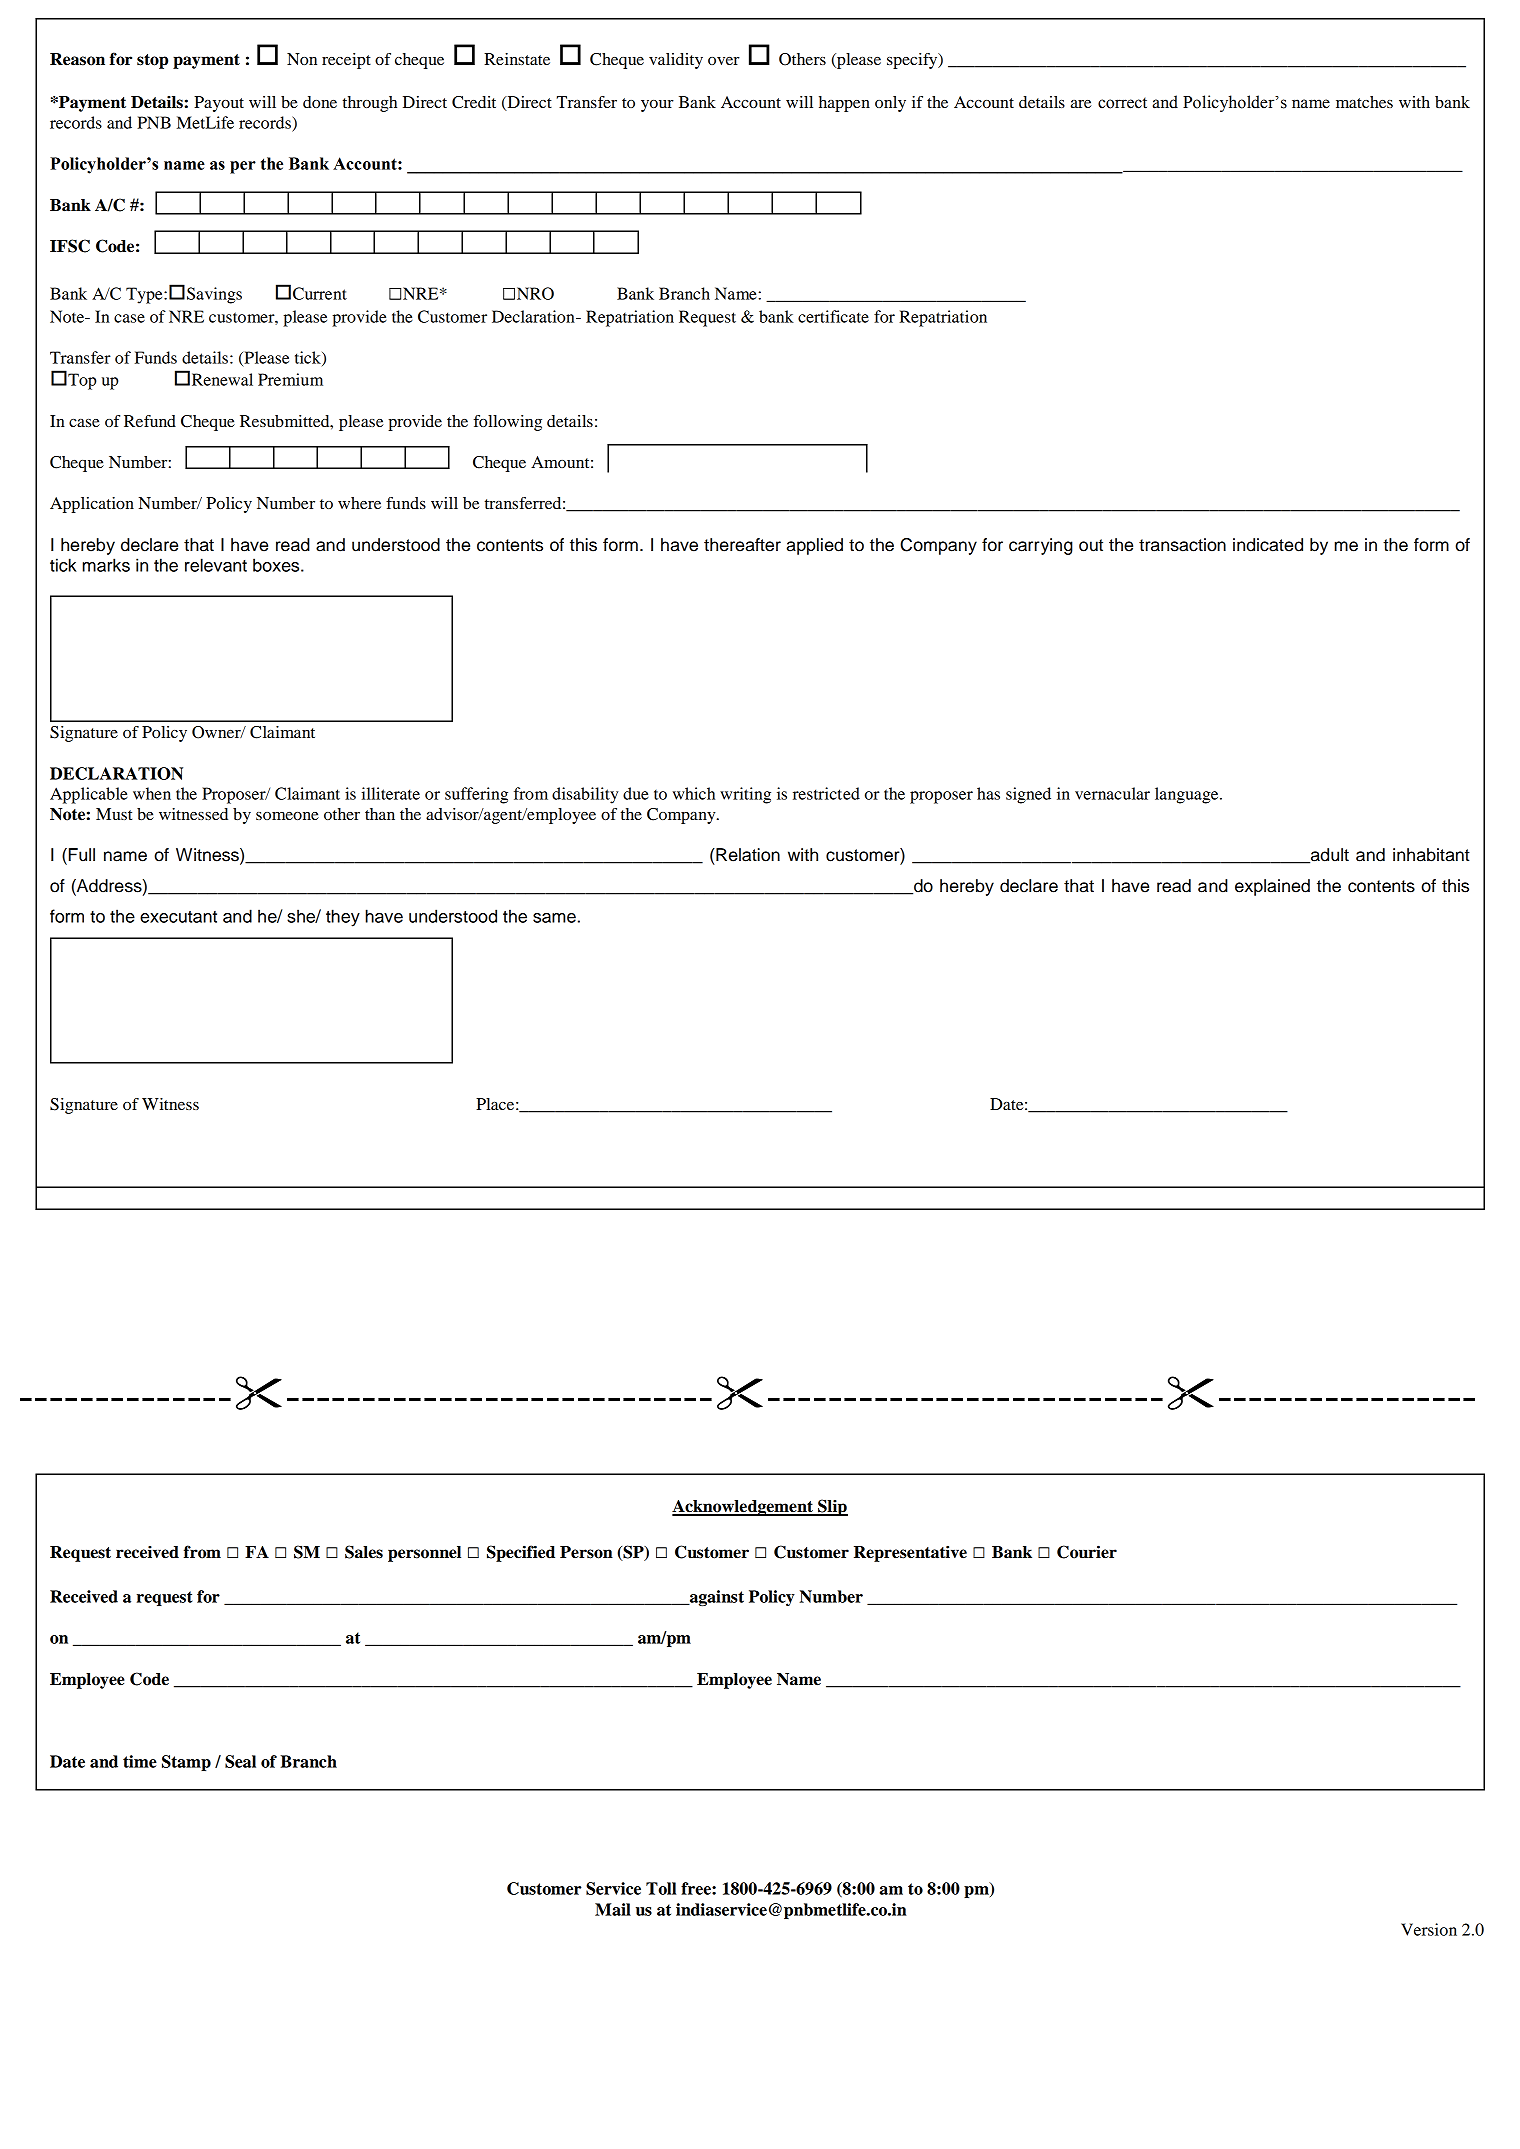 Image resolution: width=1520 pixels, height=2149 pixels. What do you see at coordinates (1188, 795) in the page?
I see `language` at bounding box center [1188, 795].
